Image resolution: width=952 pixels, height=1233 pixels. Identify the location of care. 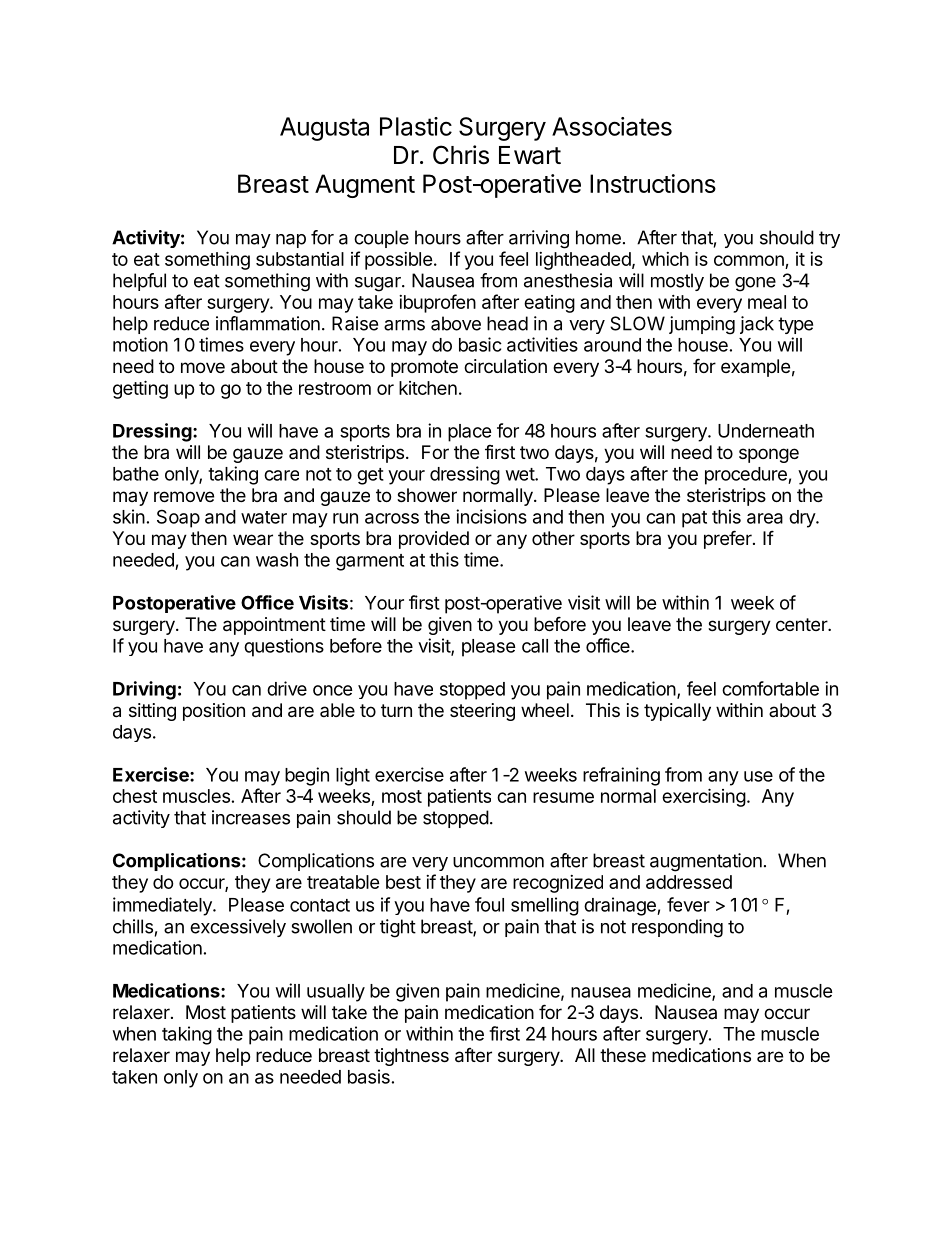
(281, 475).
